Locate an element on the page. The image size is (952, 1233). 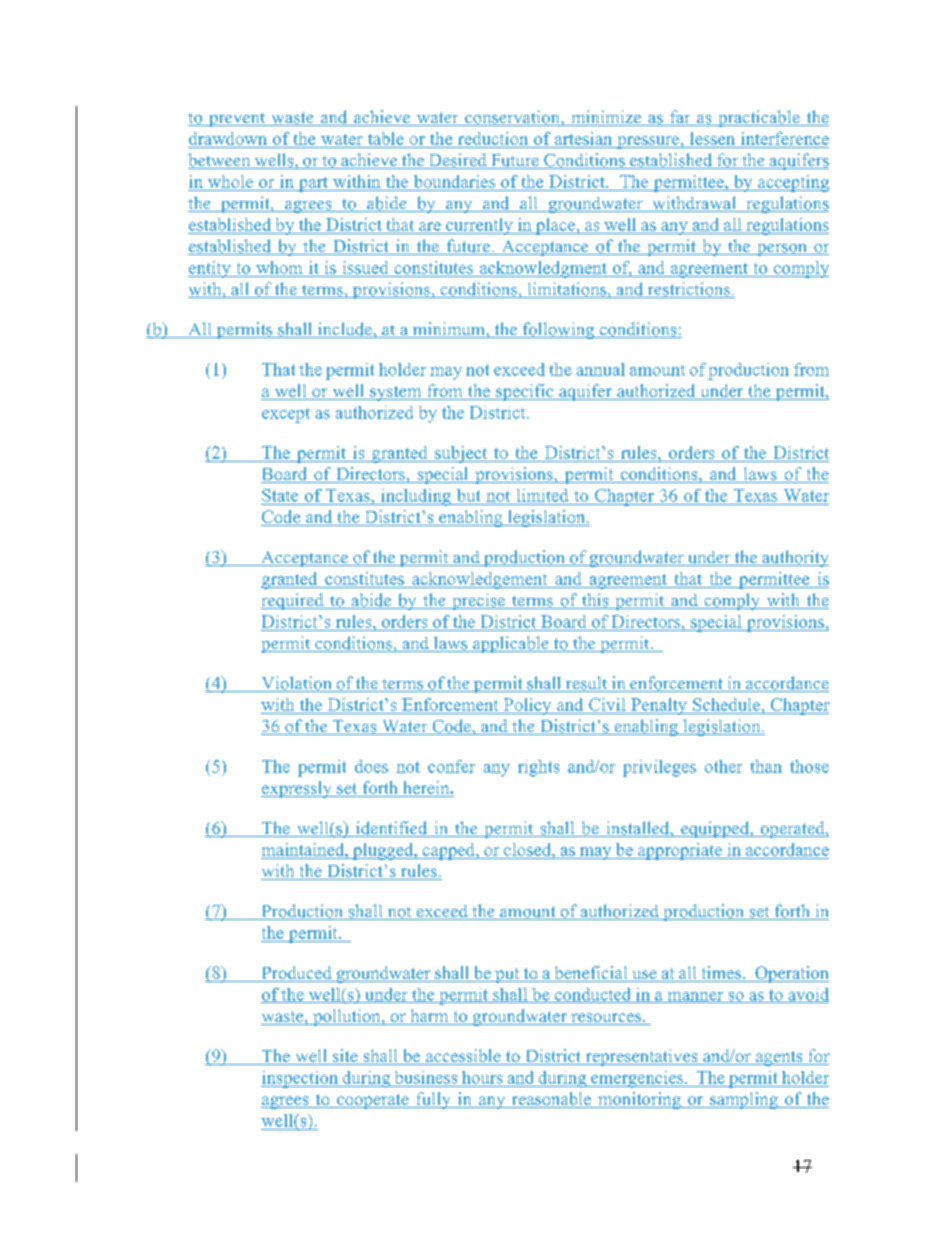
authority is located at coordinates (794, 558).
